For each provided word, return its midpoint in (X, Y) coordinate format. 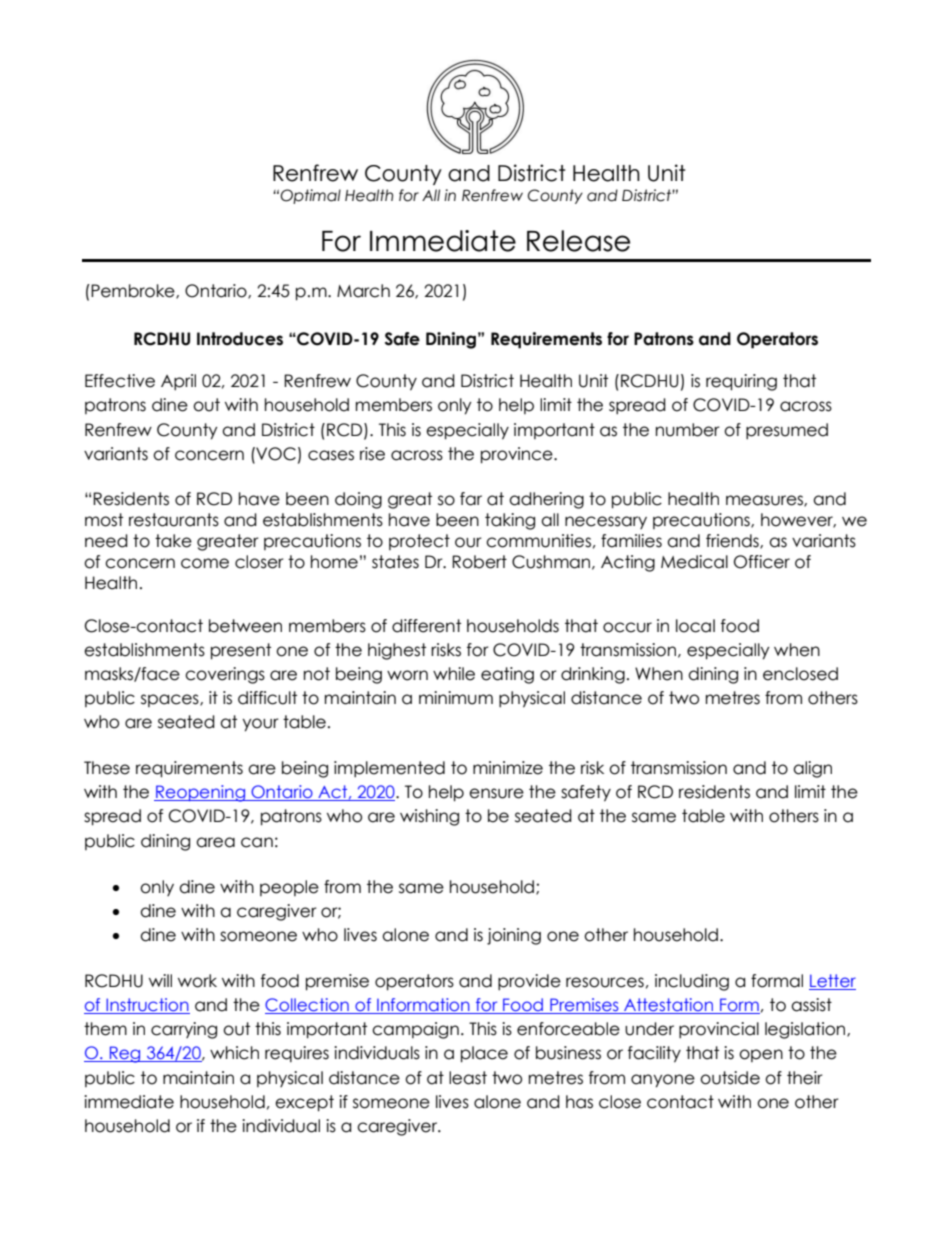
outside (730, 1078)
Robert (479, 562)
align (812, 769)
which (234, 1053)
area (215, 842)
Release (578, 241)
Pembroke (133, 291)
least (468, 1078)
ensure (496, 793)
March (363, 291)
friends (733, 541)
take (173, 541)
